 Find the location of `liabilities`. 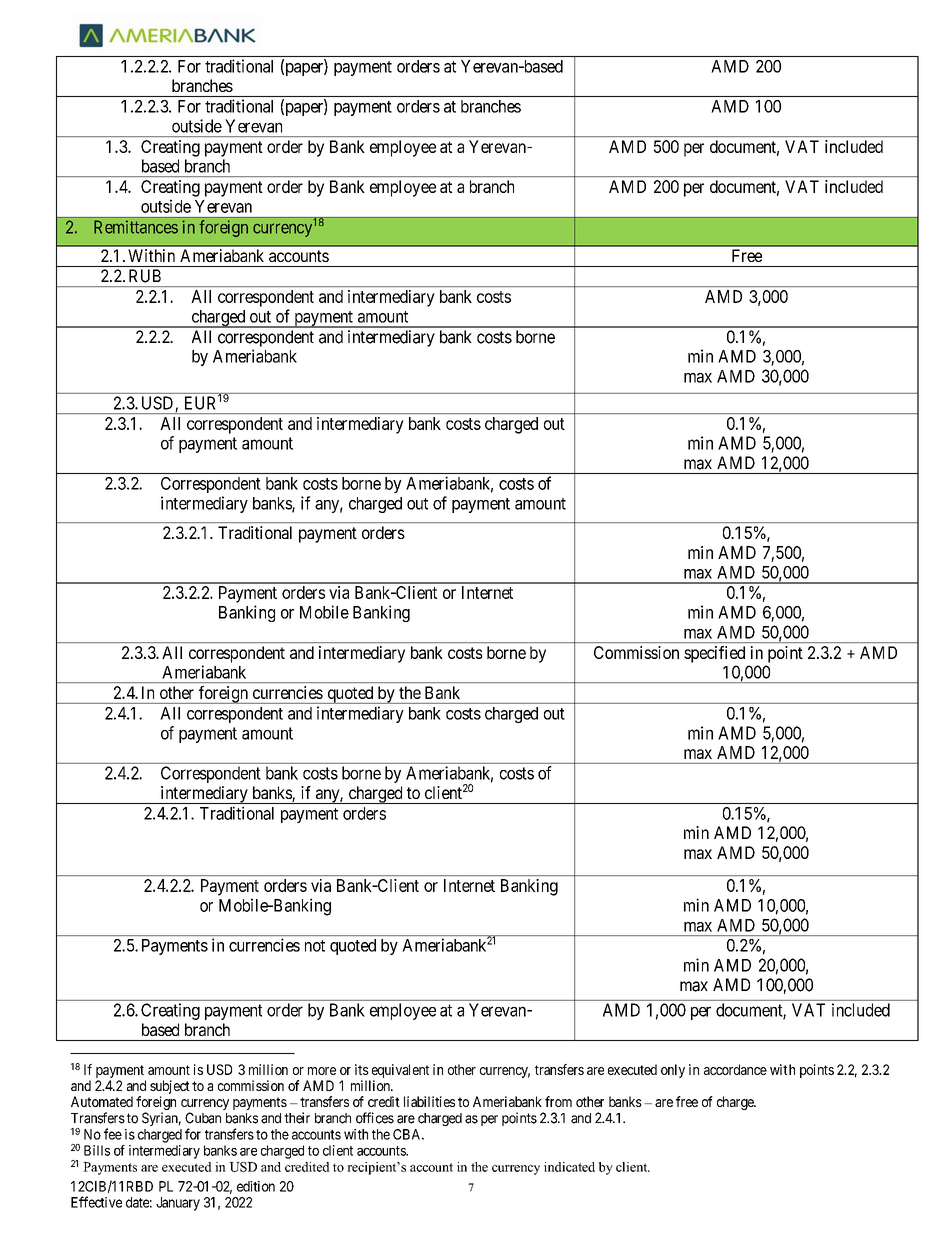

liabilities is located at coordinates (429, 1101).
